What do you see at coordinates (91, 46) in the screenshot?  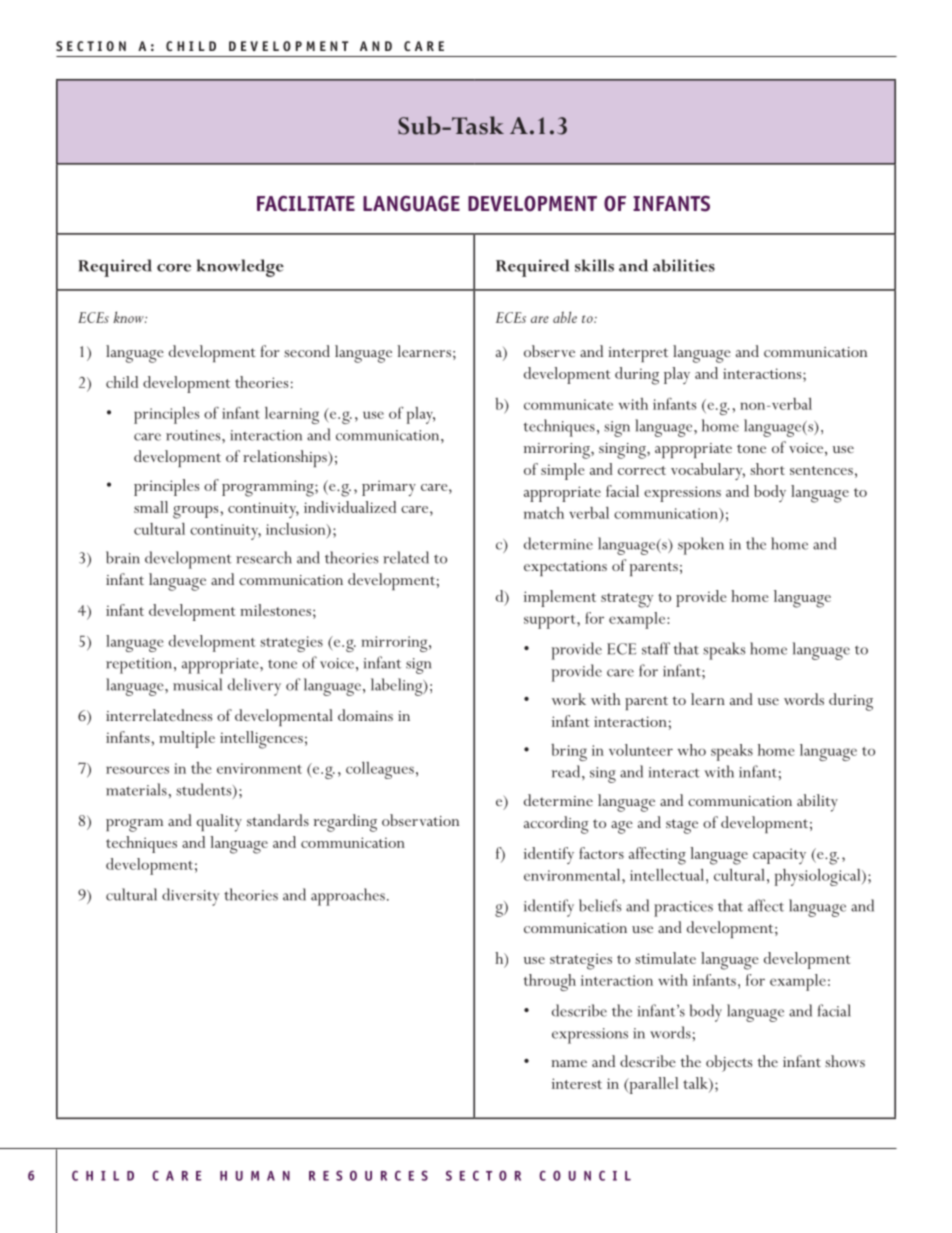 I see `SECTION` at bounding box center [91, 46].
